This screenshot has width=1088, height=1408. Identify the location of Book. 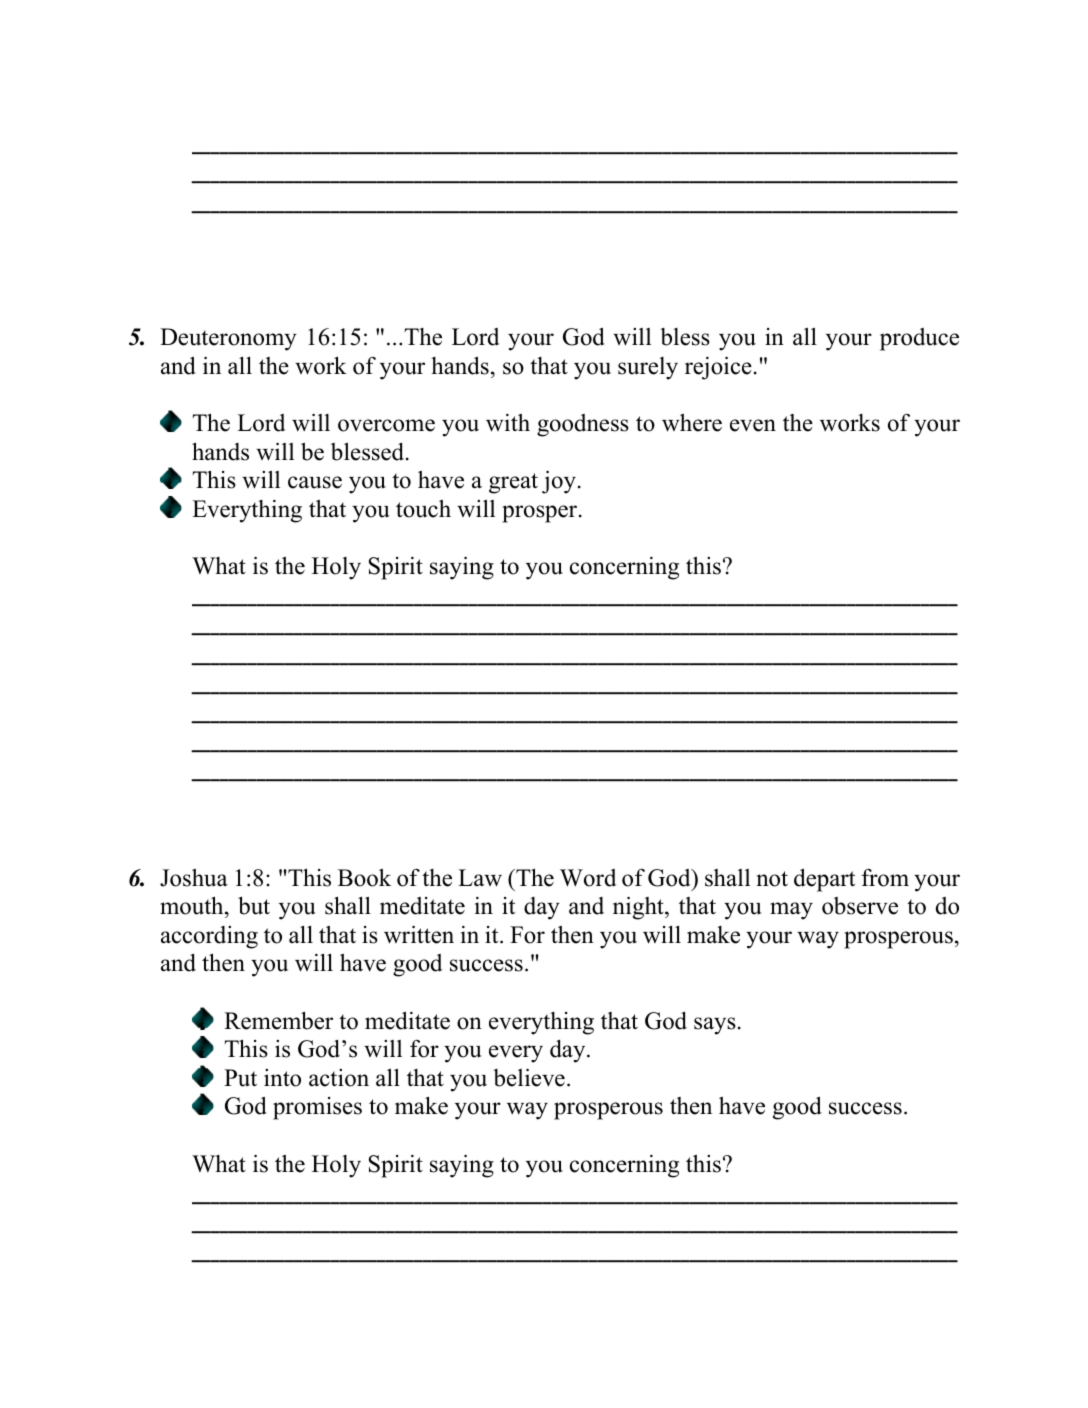
(364, 878).
